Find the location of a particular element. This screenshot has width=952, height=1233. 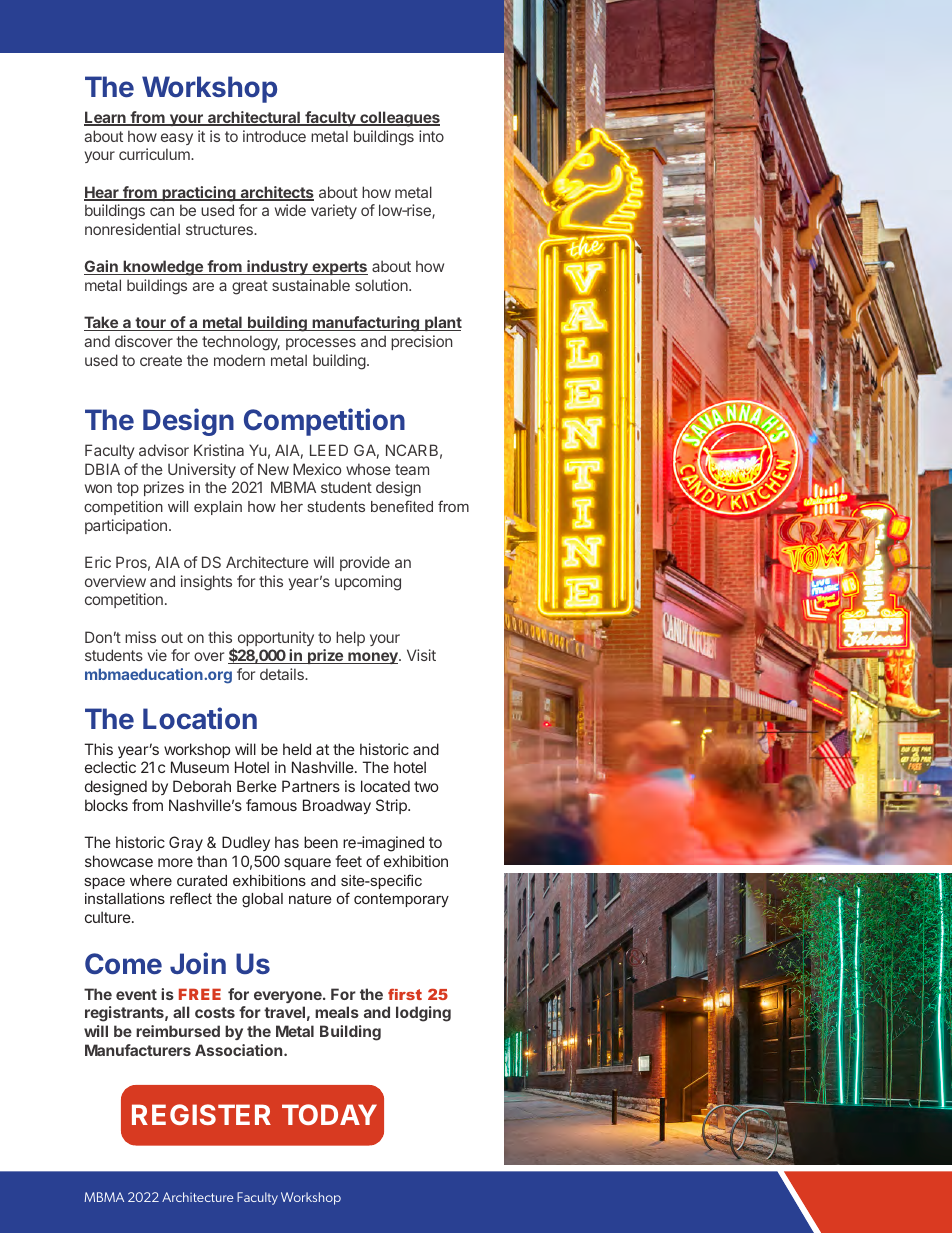

curriculum is located at coordinates (155, 154).
